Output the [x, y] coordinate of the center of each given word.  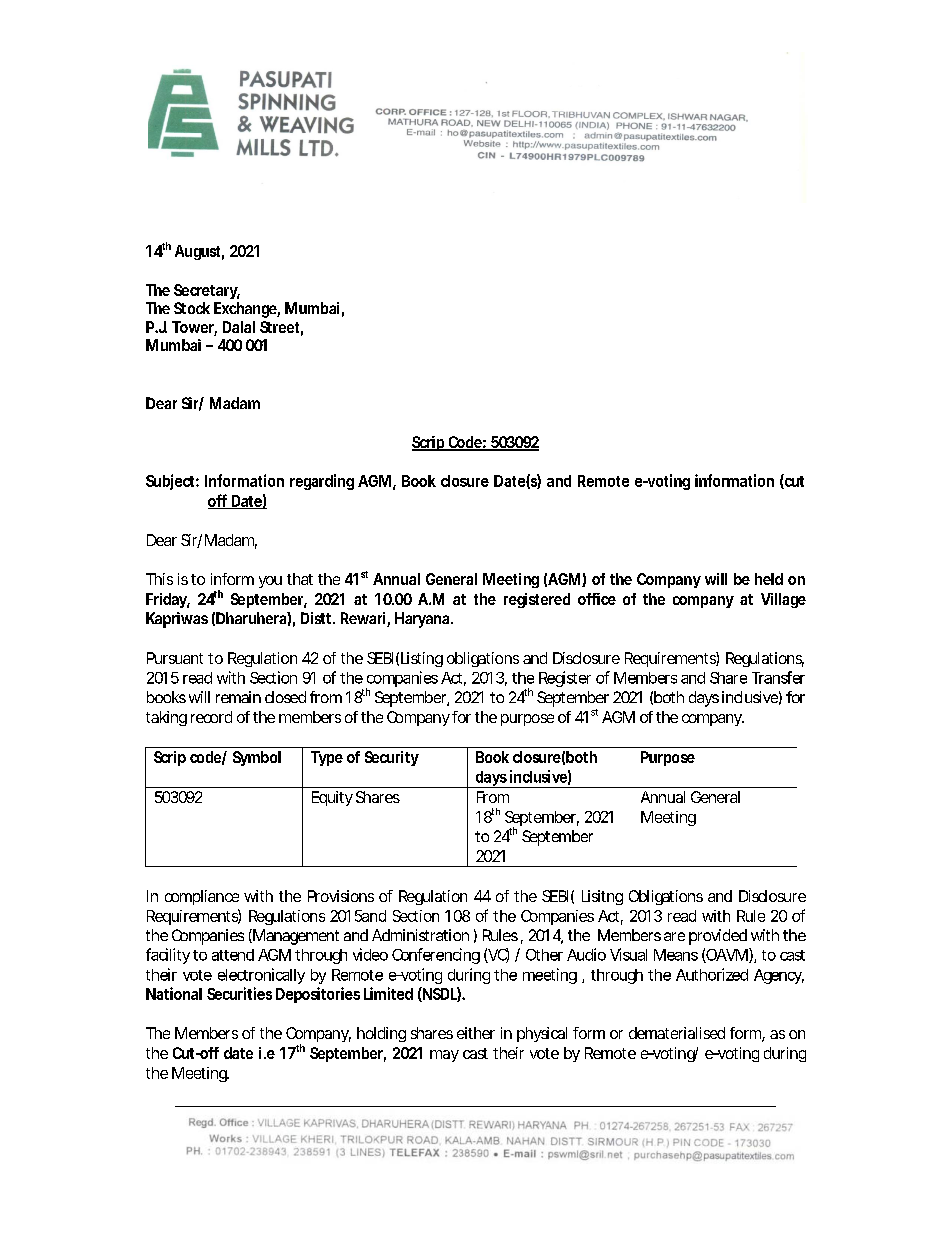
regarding [322, 482]
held [769, 579]
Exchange [246, 310]
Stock [192, 308]
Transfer [778, 677]
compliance [202, 897]
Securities [239, 993]
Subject [171, 482]
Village [783, 600]
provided [718, 937]
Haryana [422, 620]
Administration [420, 935]
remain [238, 697]
